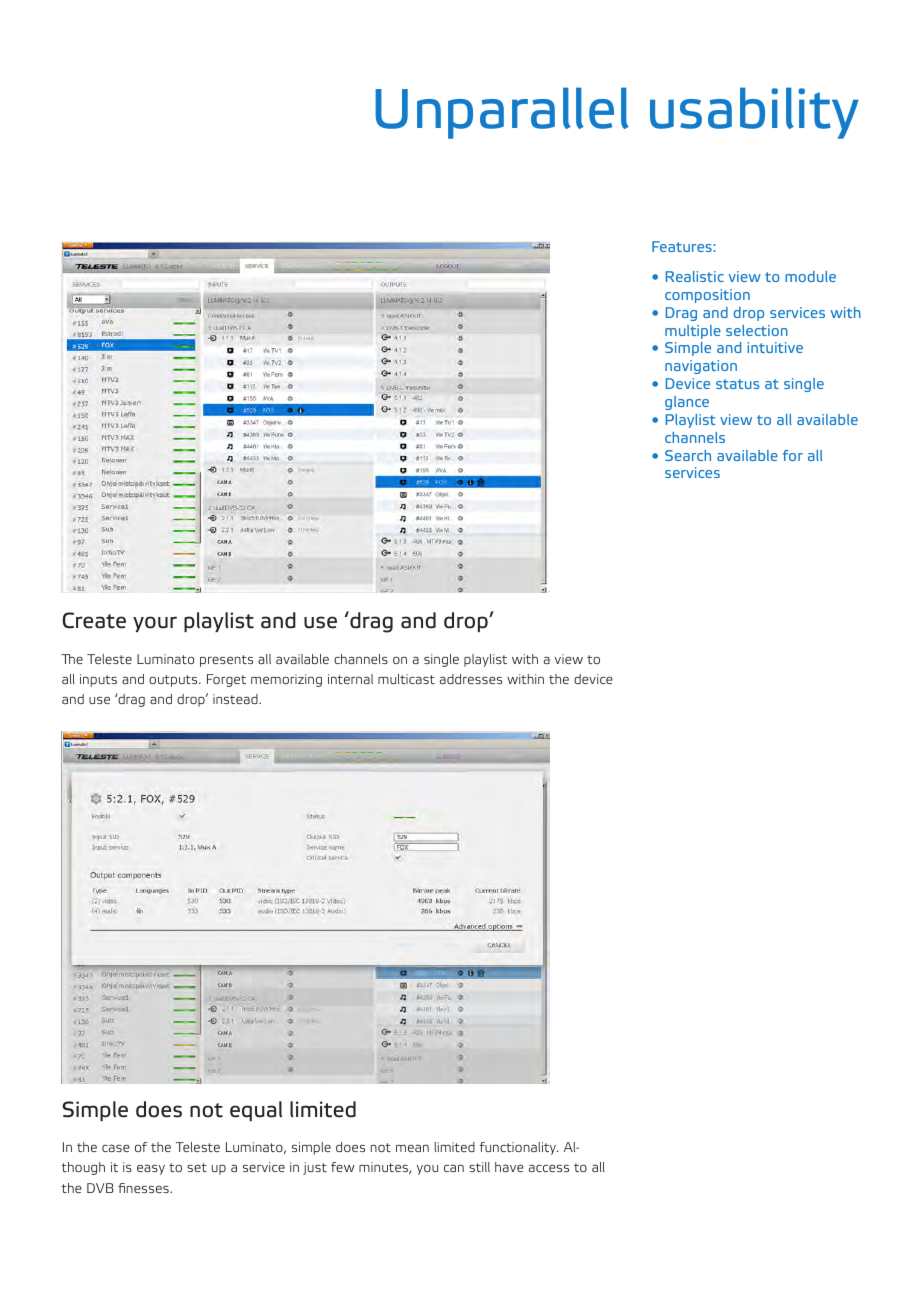  Describe the element at coordinates (687, 403) in the page. I see `glance` at that location.
